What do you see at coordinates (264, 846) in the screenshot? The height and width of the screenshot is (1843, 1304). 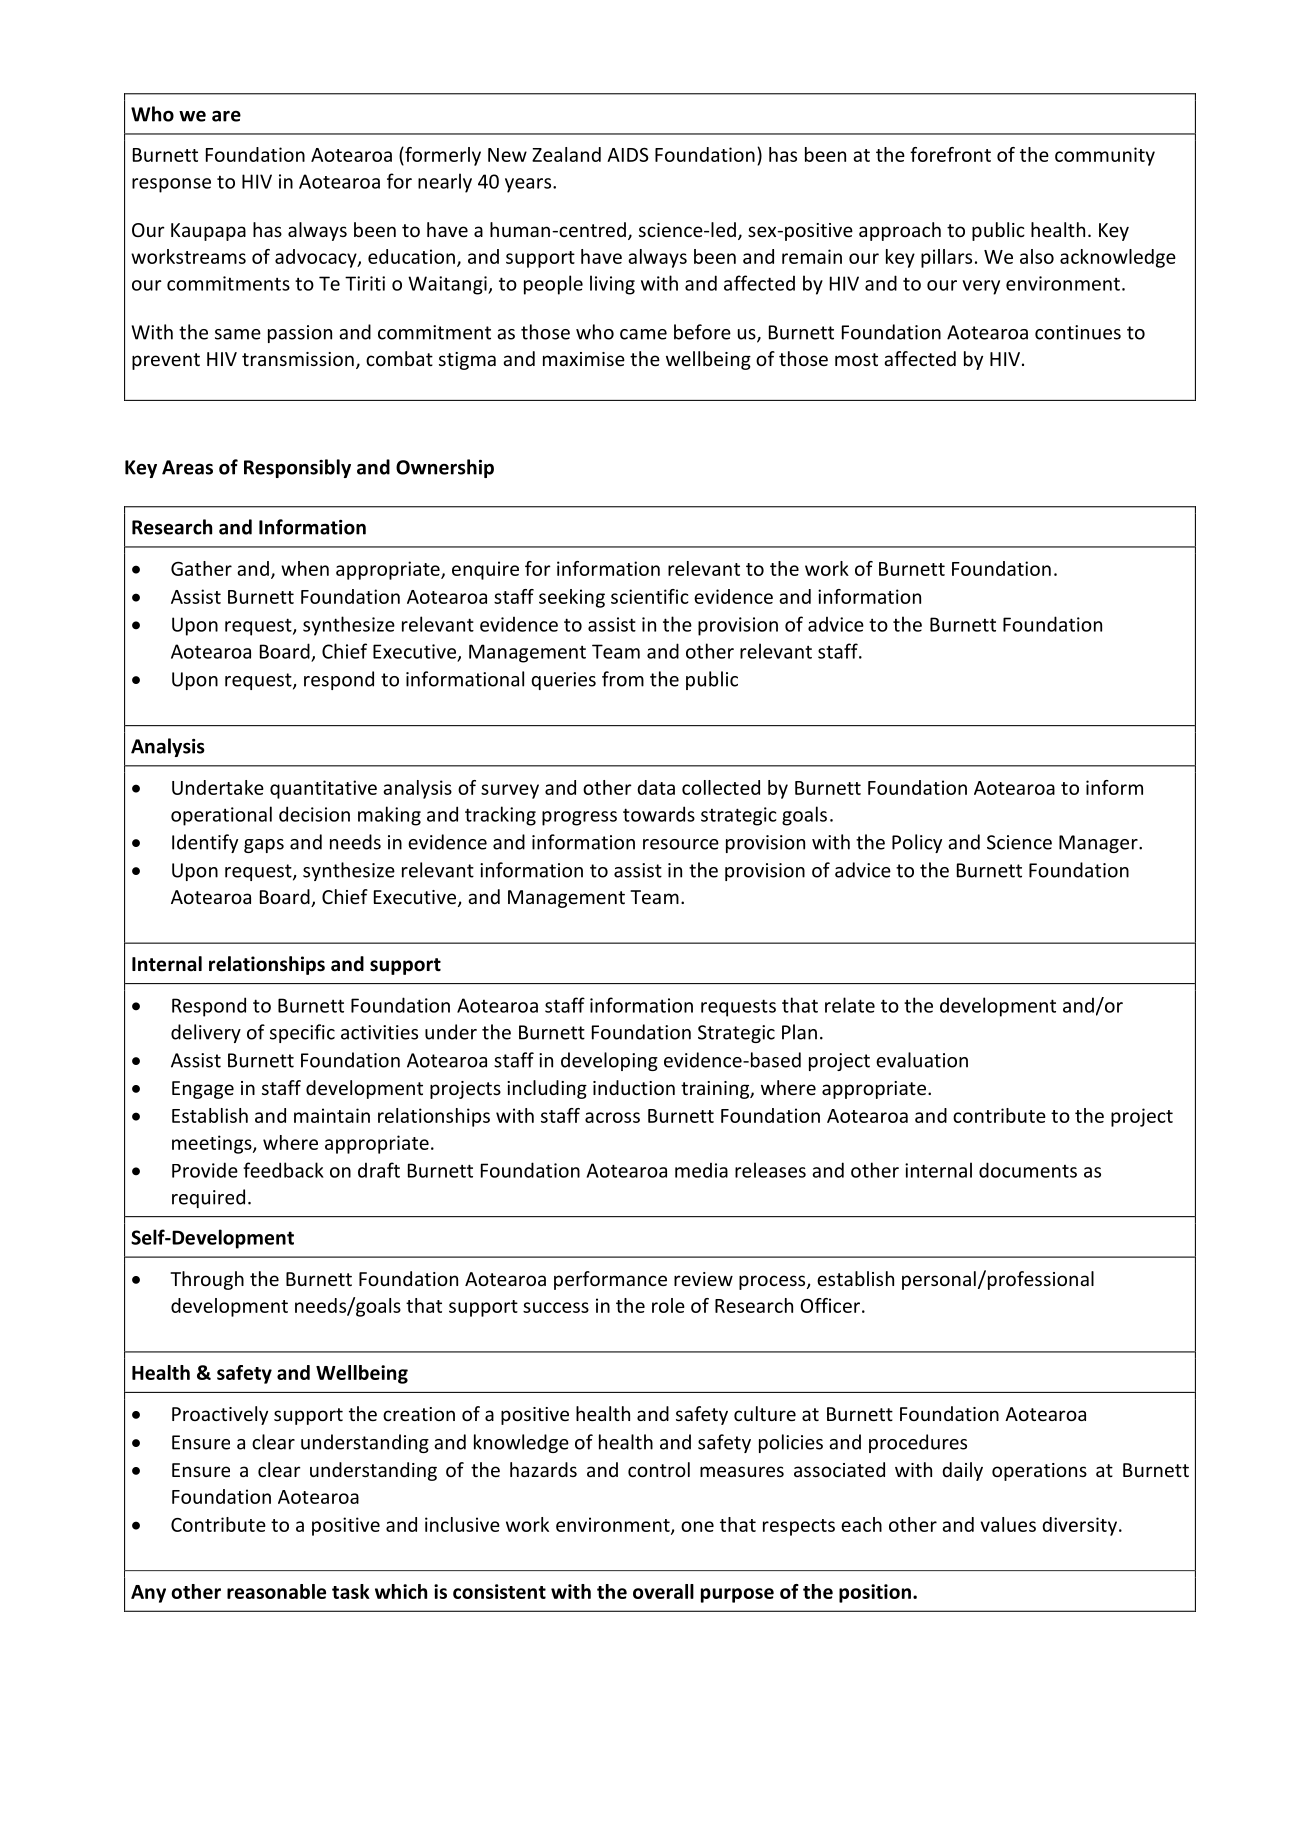 I see `gaps` at bounding box center [264, 846].
